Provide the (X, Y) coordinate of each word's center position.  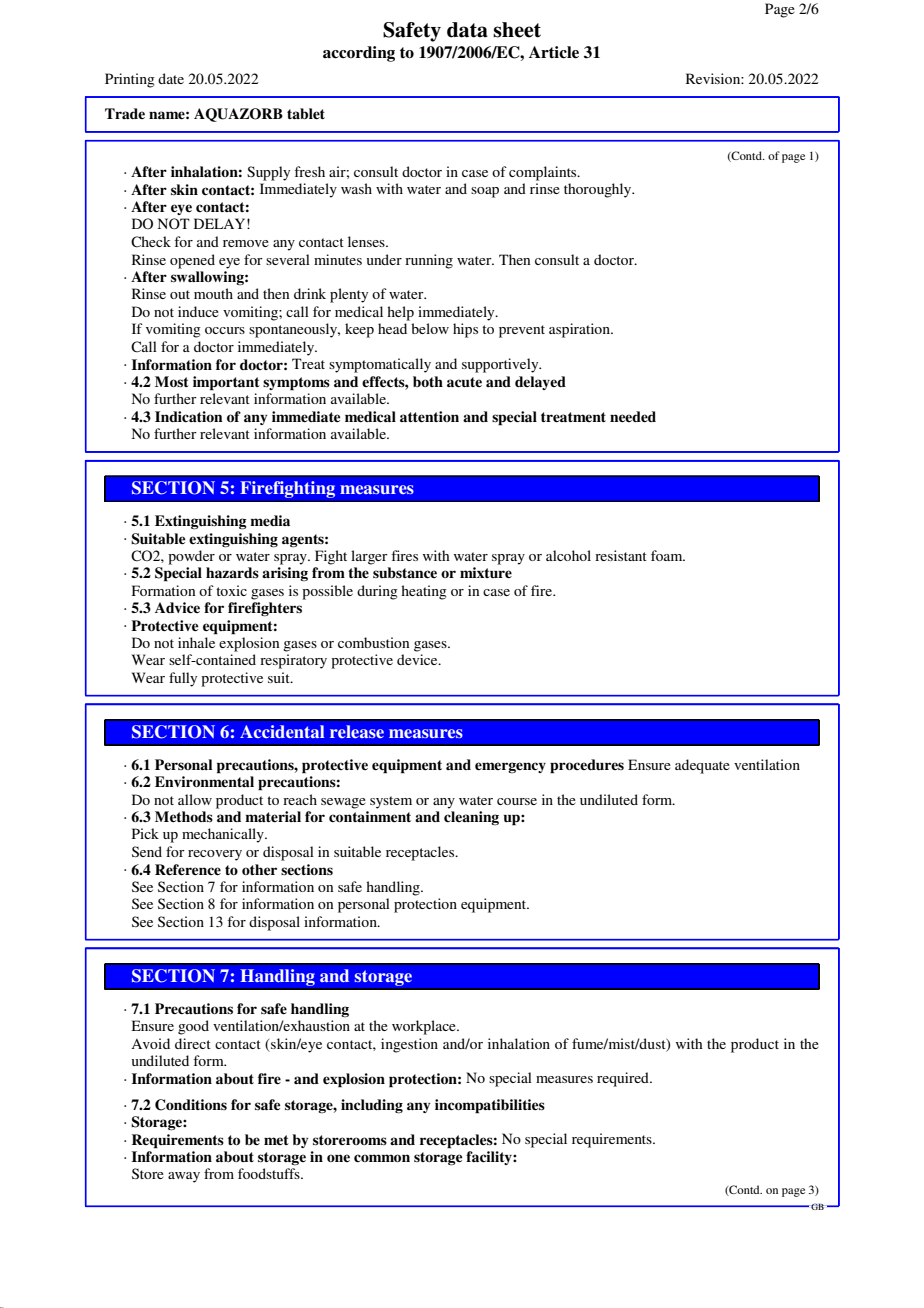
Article (554, 52)
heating (424, 592)
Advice (177, 608)
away (184, 1177)
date (171, 78)
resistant (621, 555)
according (359, 54)
